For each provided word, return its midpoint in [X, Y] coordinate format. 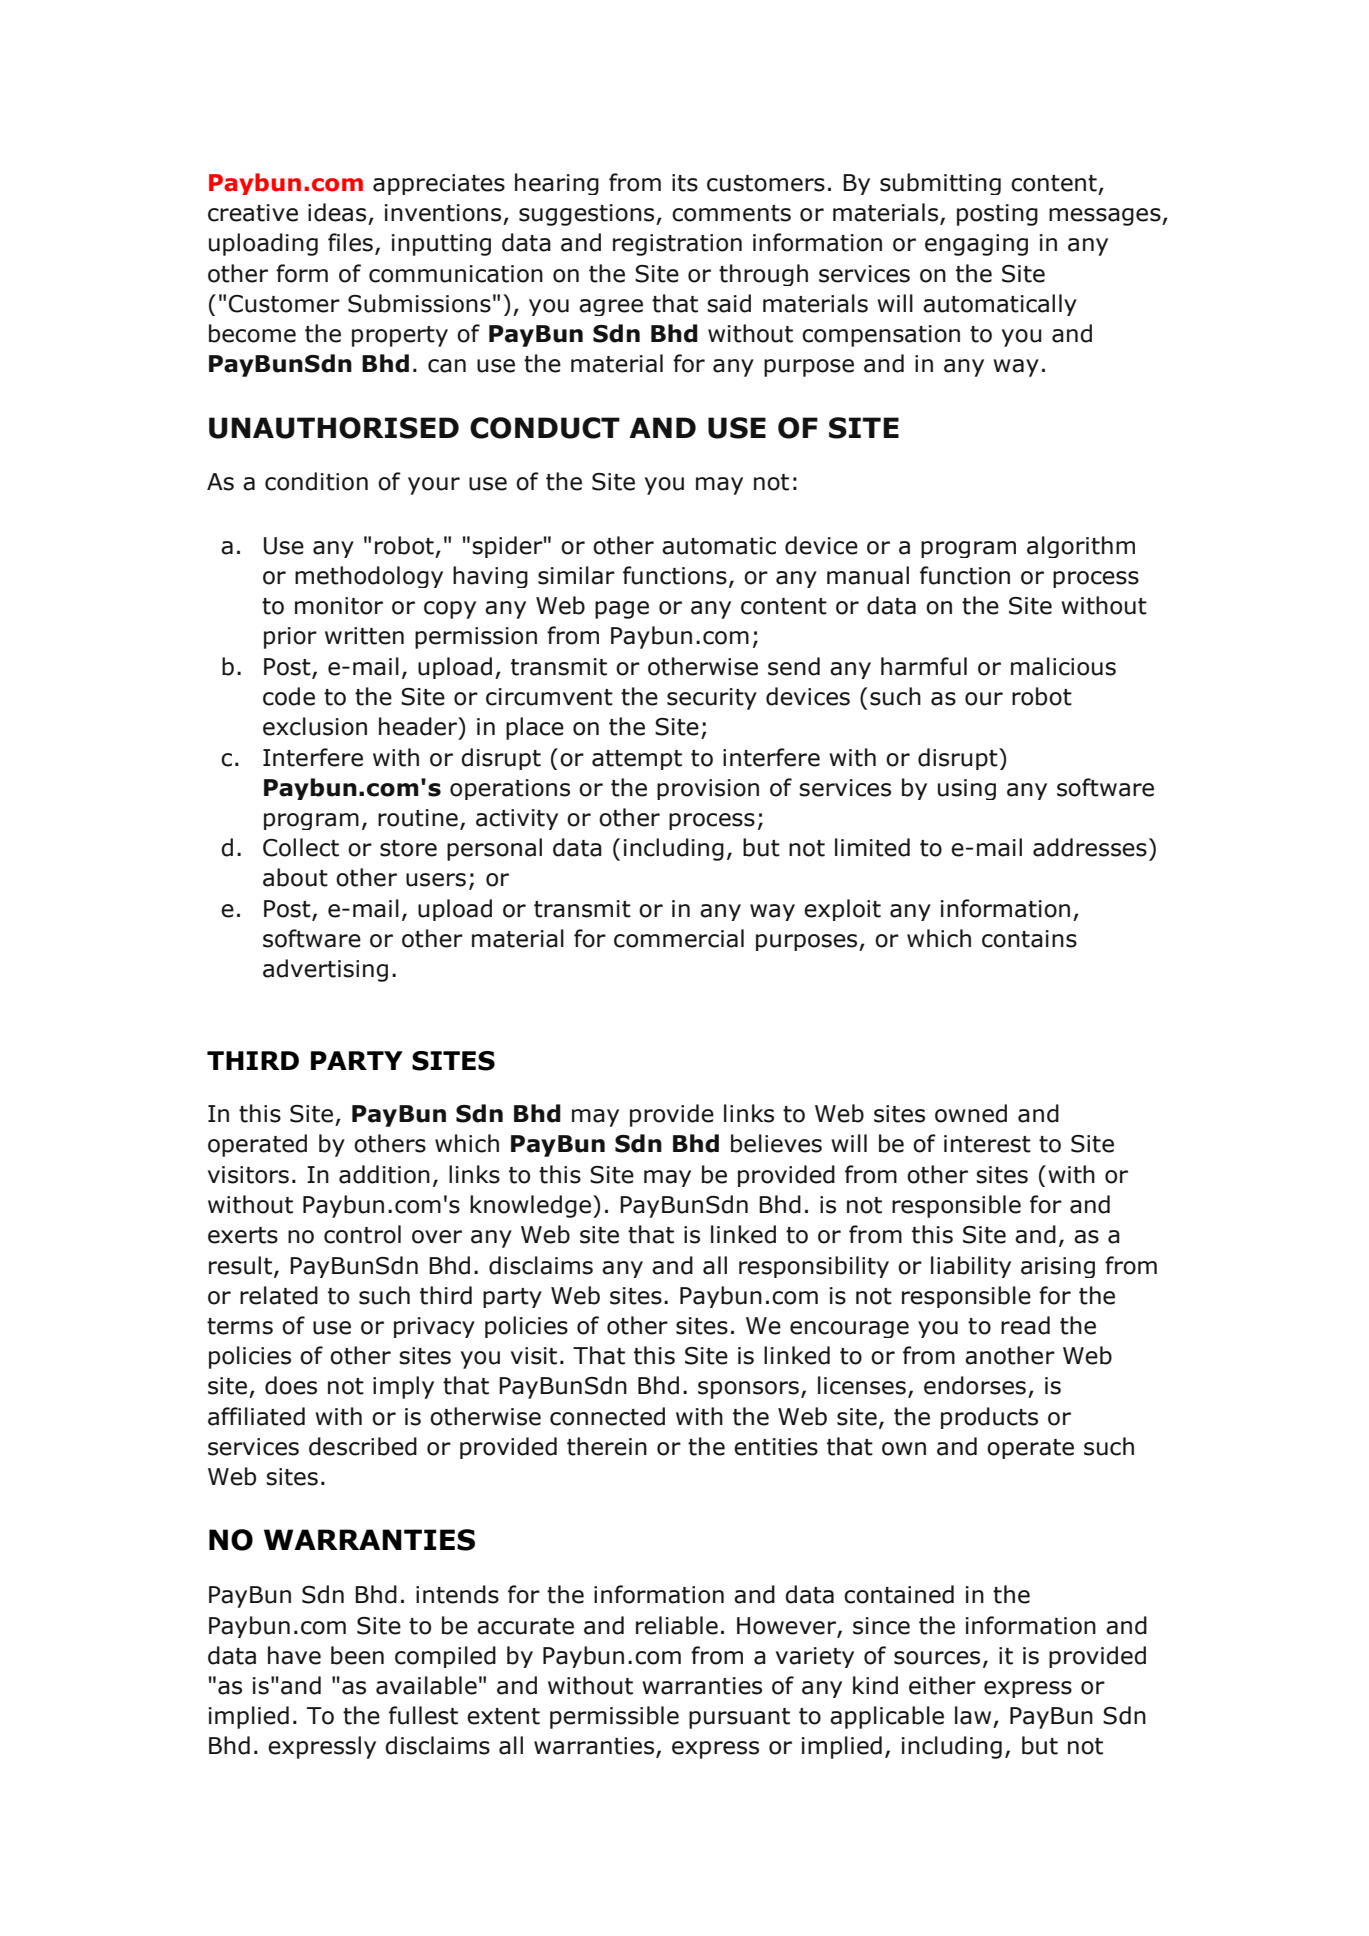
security [712, 699]
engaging [976, 245]
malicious [1063, 666]
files [350, 242]
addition [384, 1174]
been [357, 1655]
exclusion [315, 726]
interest [987, 1144]
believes [776, 1143]
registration [677, 245]
